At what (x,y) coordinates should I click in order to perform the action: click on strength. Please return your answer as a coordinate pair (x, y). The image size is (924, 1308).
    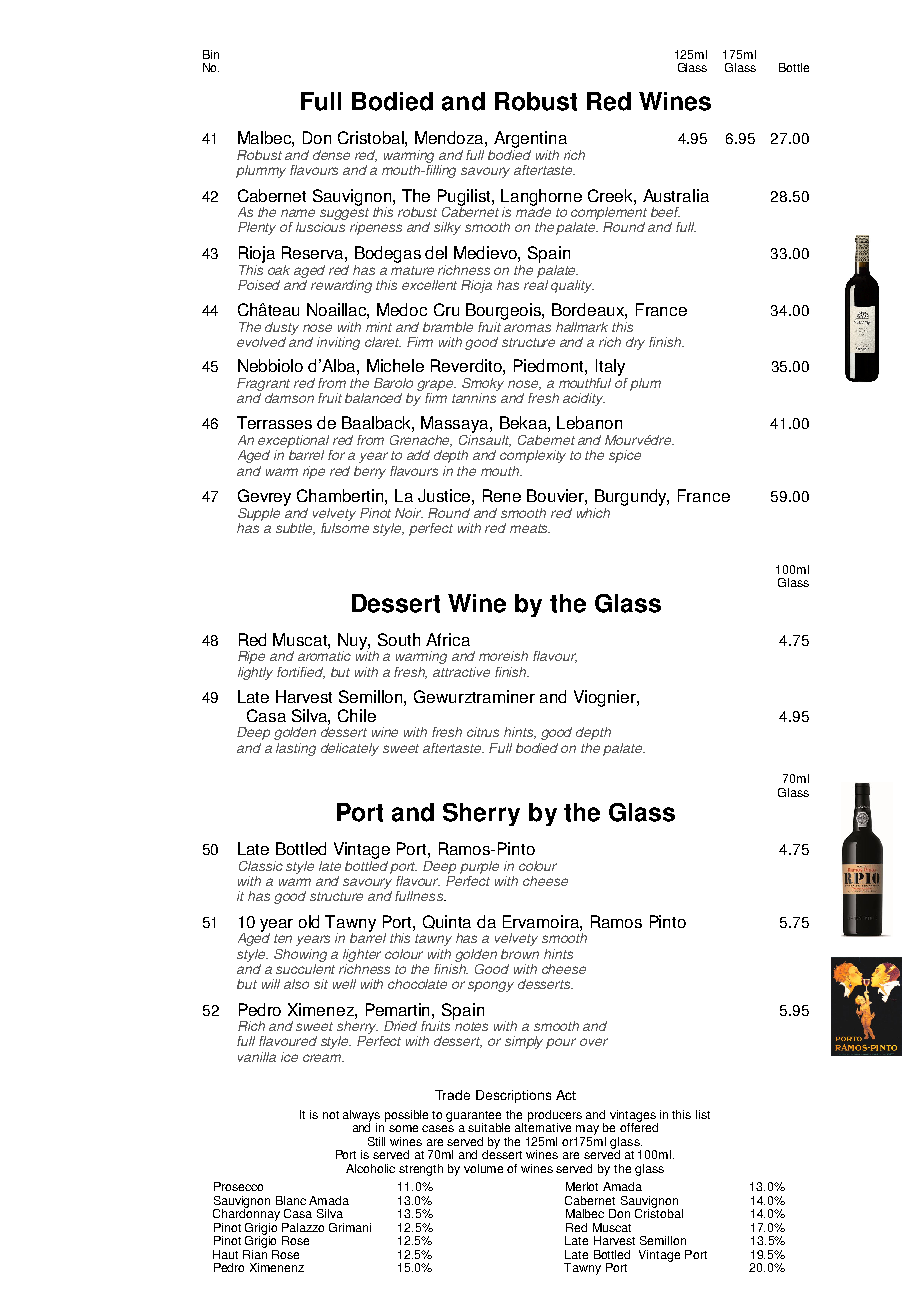
    Looking at the image, I should click on (421, 1170).
